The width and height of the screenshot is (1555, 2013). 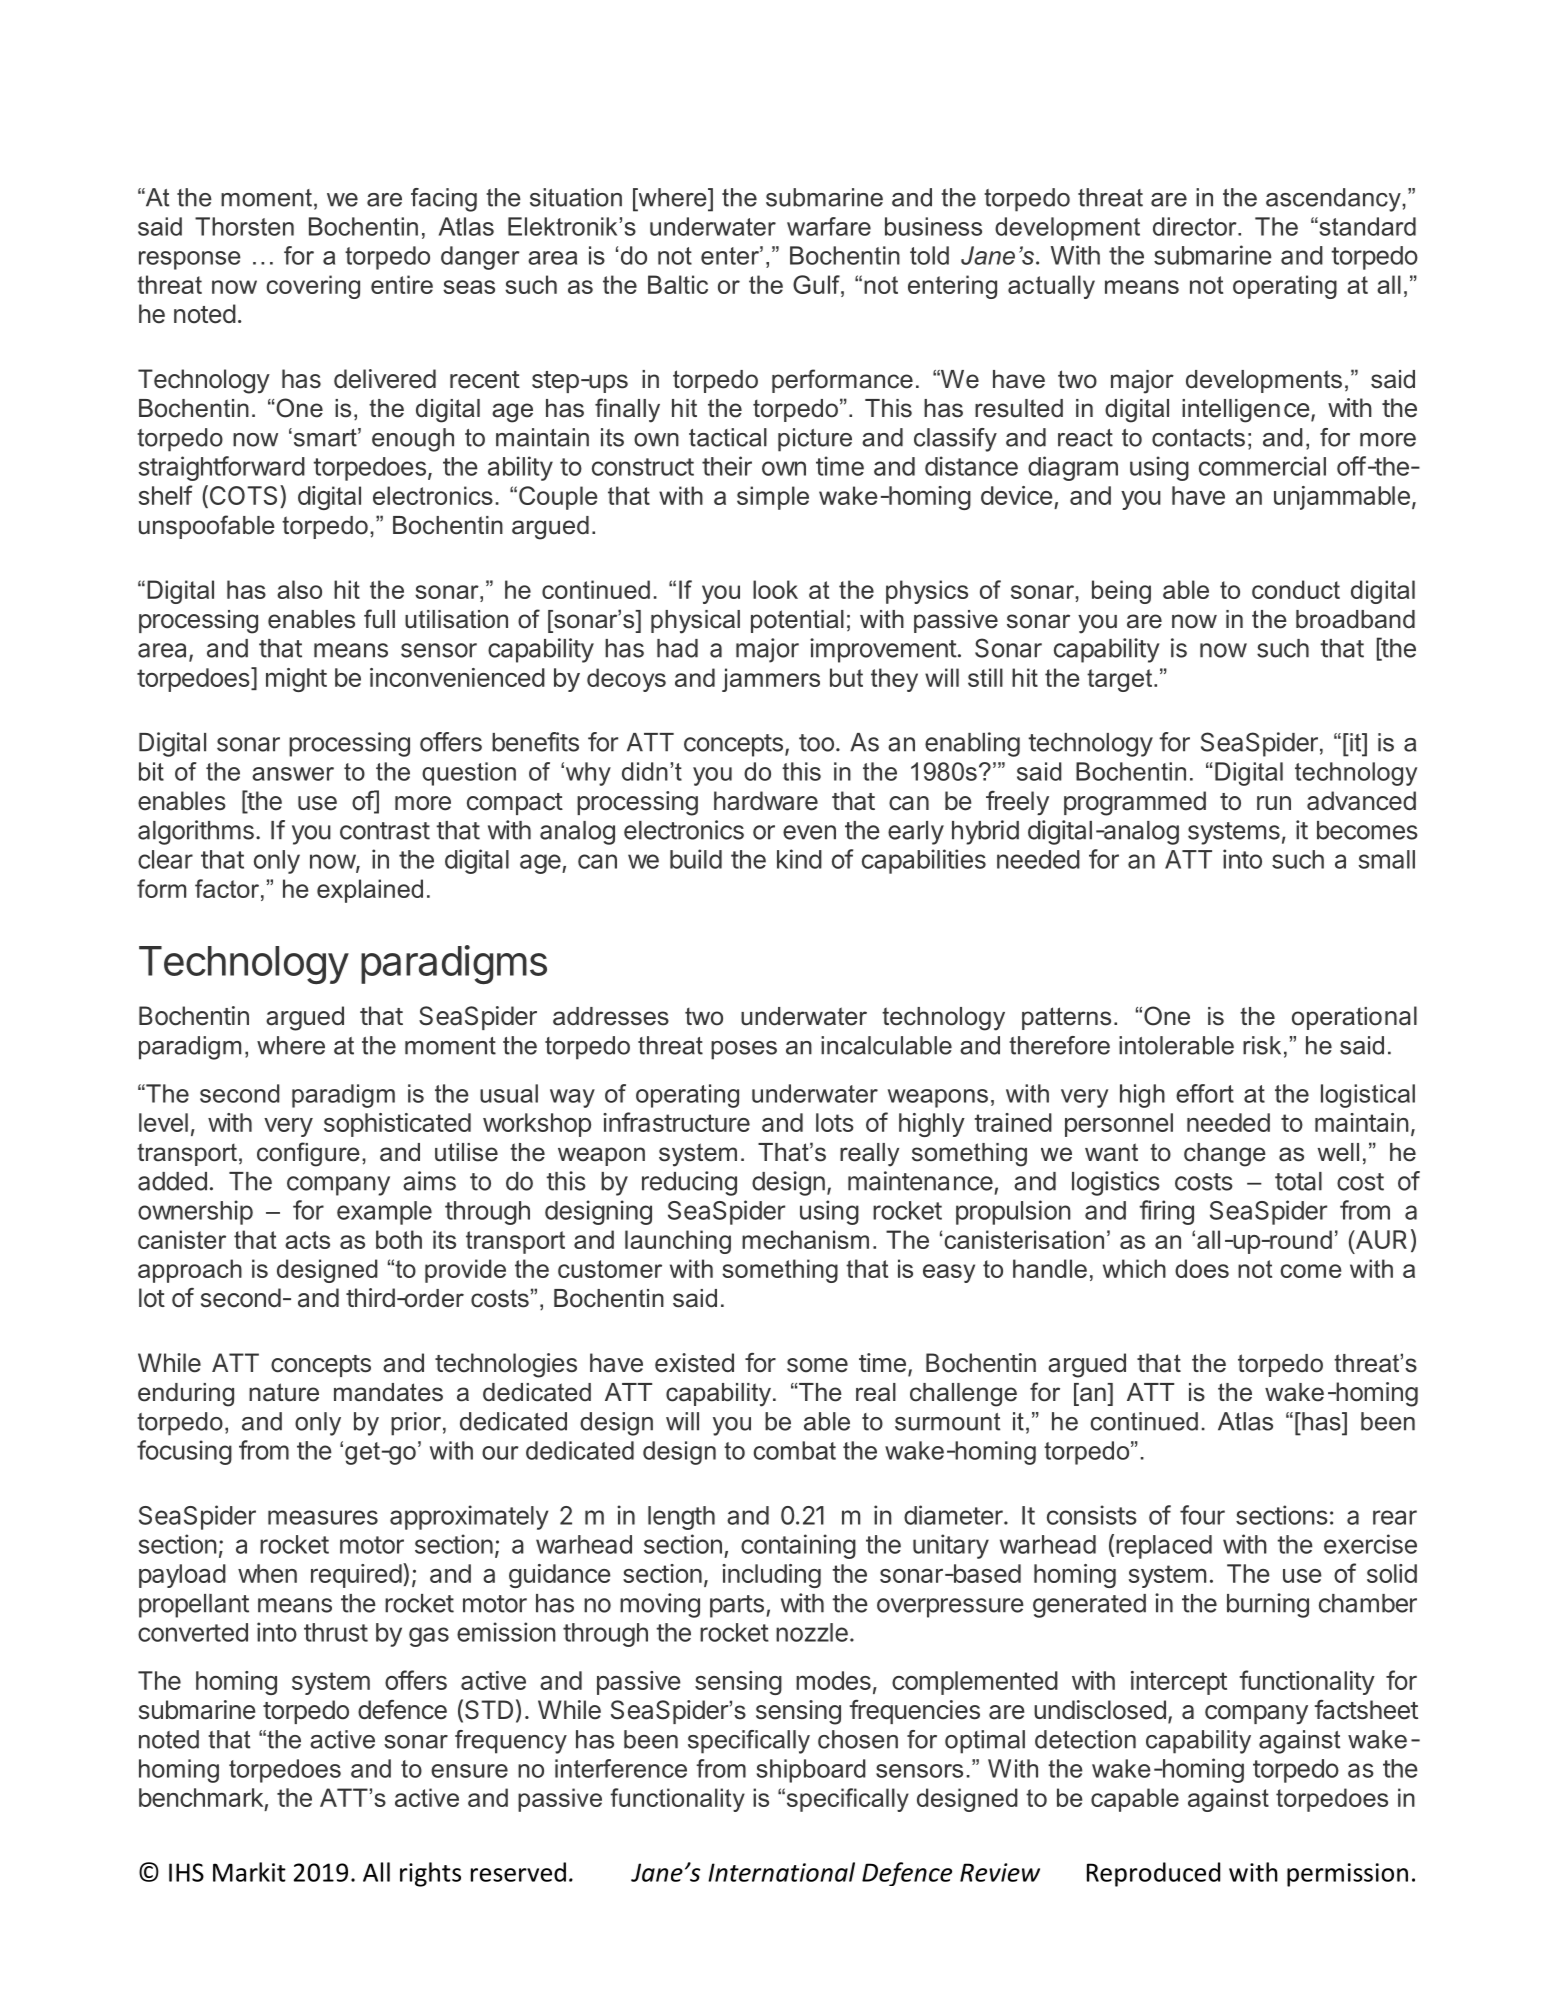 What do you see at coordinates (201, 1797) in the screenshot?
I see `benchmark` at bounding box center [201, 1797].
